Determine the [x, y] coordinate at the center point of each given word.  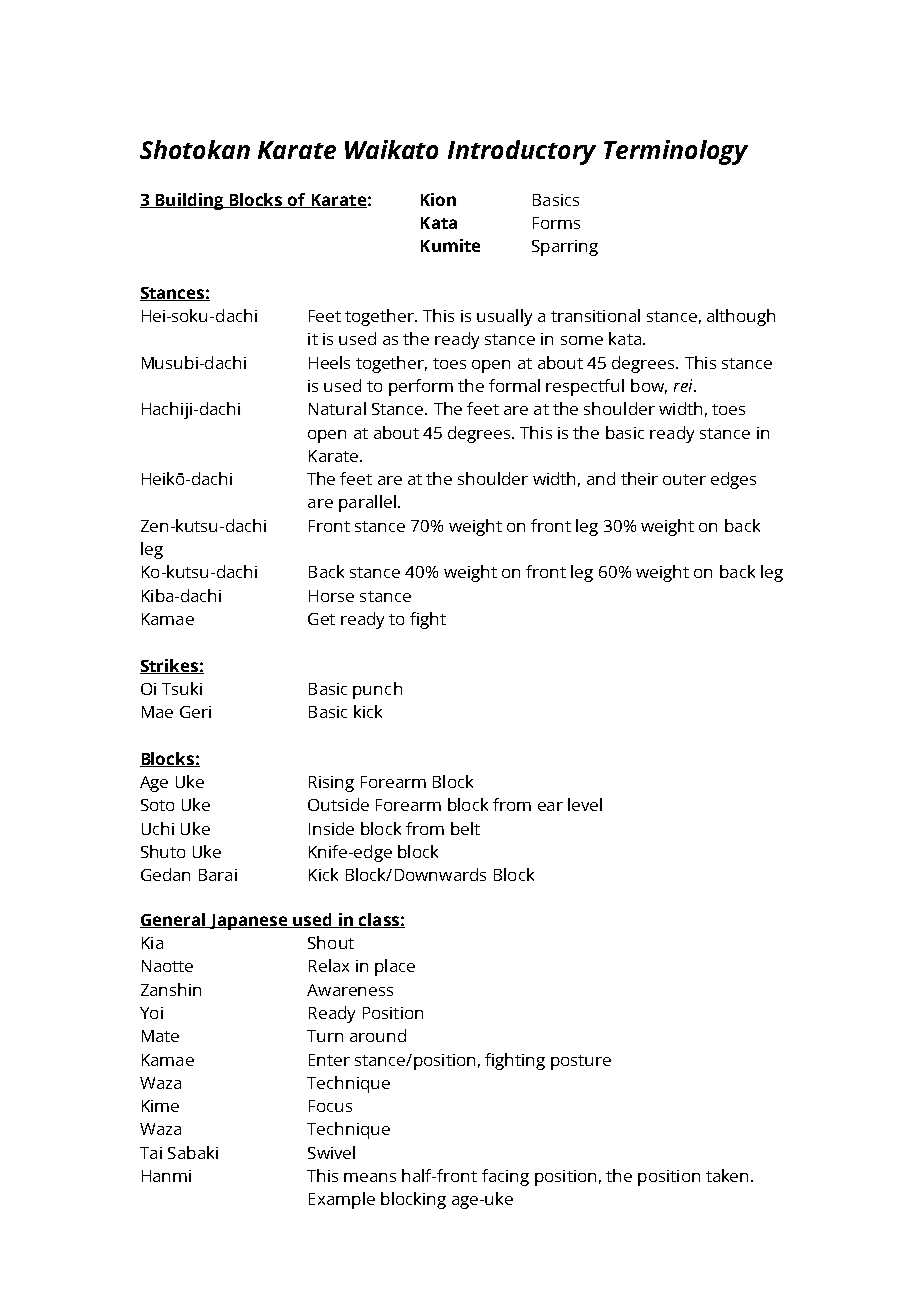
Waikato [391, 149]
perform [421, 387]
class [379, 920]
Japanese [248, 922]
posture [581, 1062]
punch [377, 690]
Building [189, 201]
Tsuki [182, 688]
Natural [337, 408]
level [585, 804]
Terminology [676, 152]
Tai [151, 1153]
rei [684, 385]
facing [505, 1177]
